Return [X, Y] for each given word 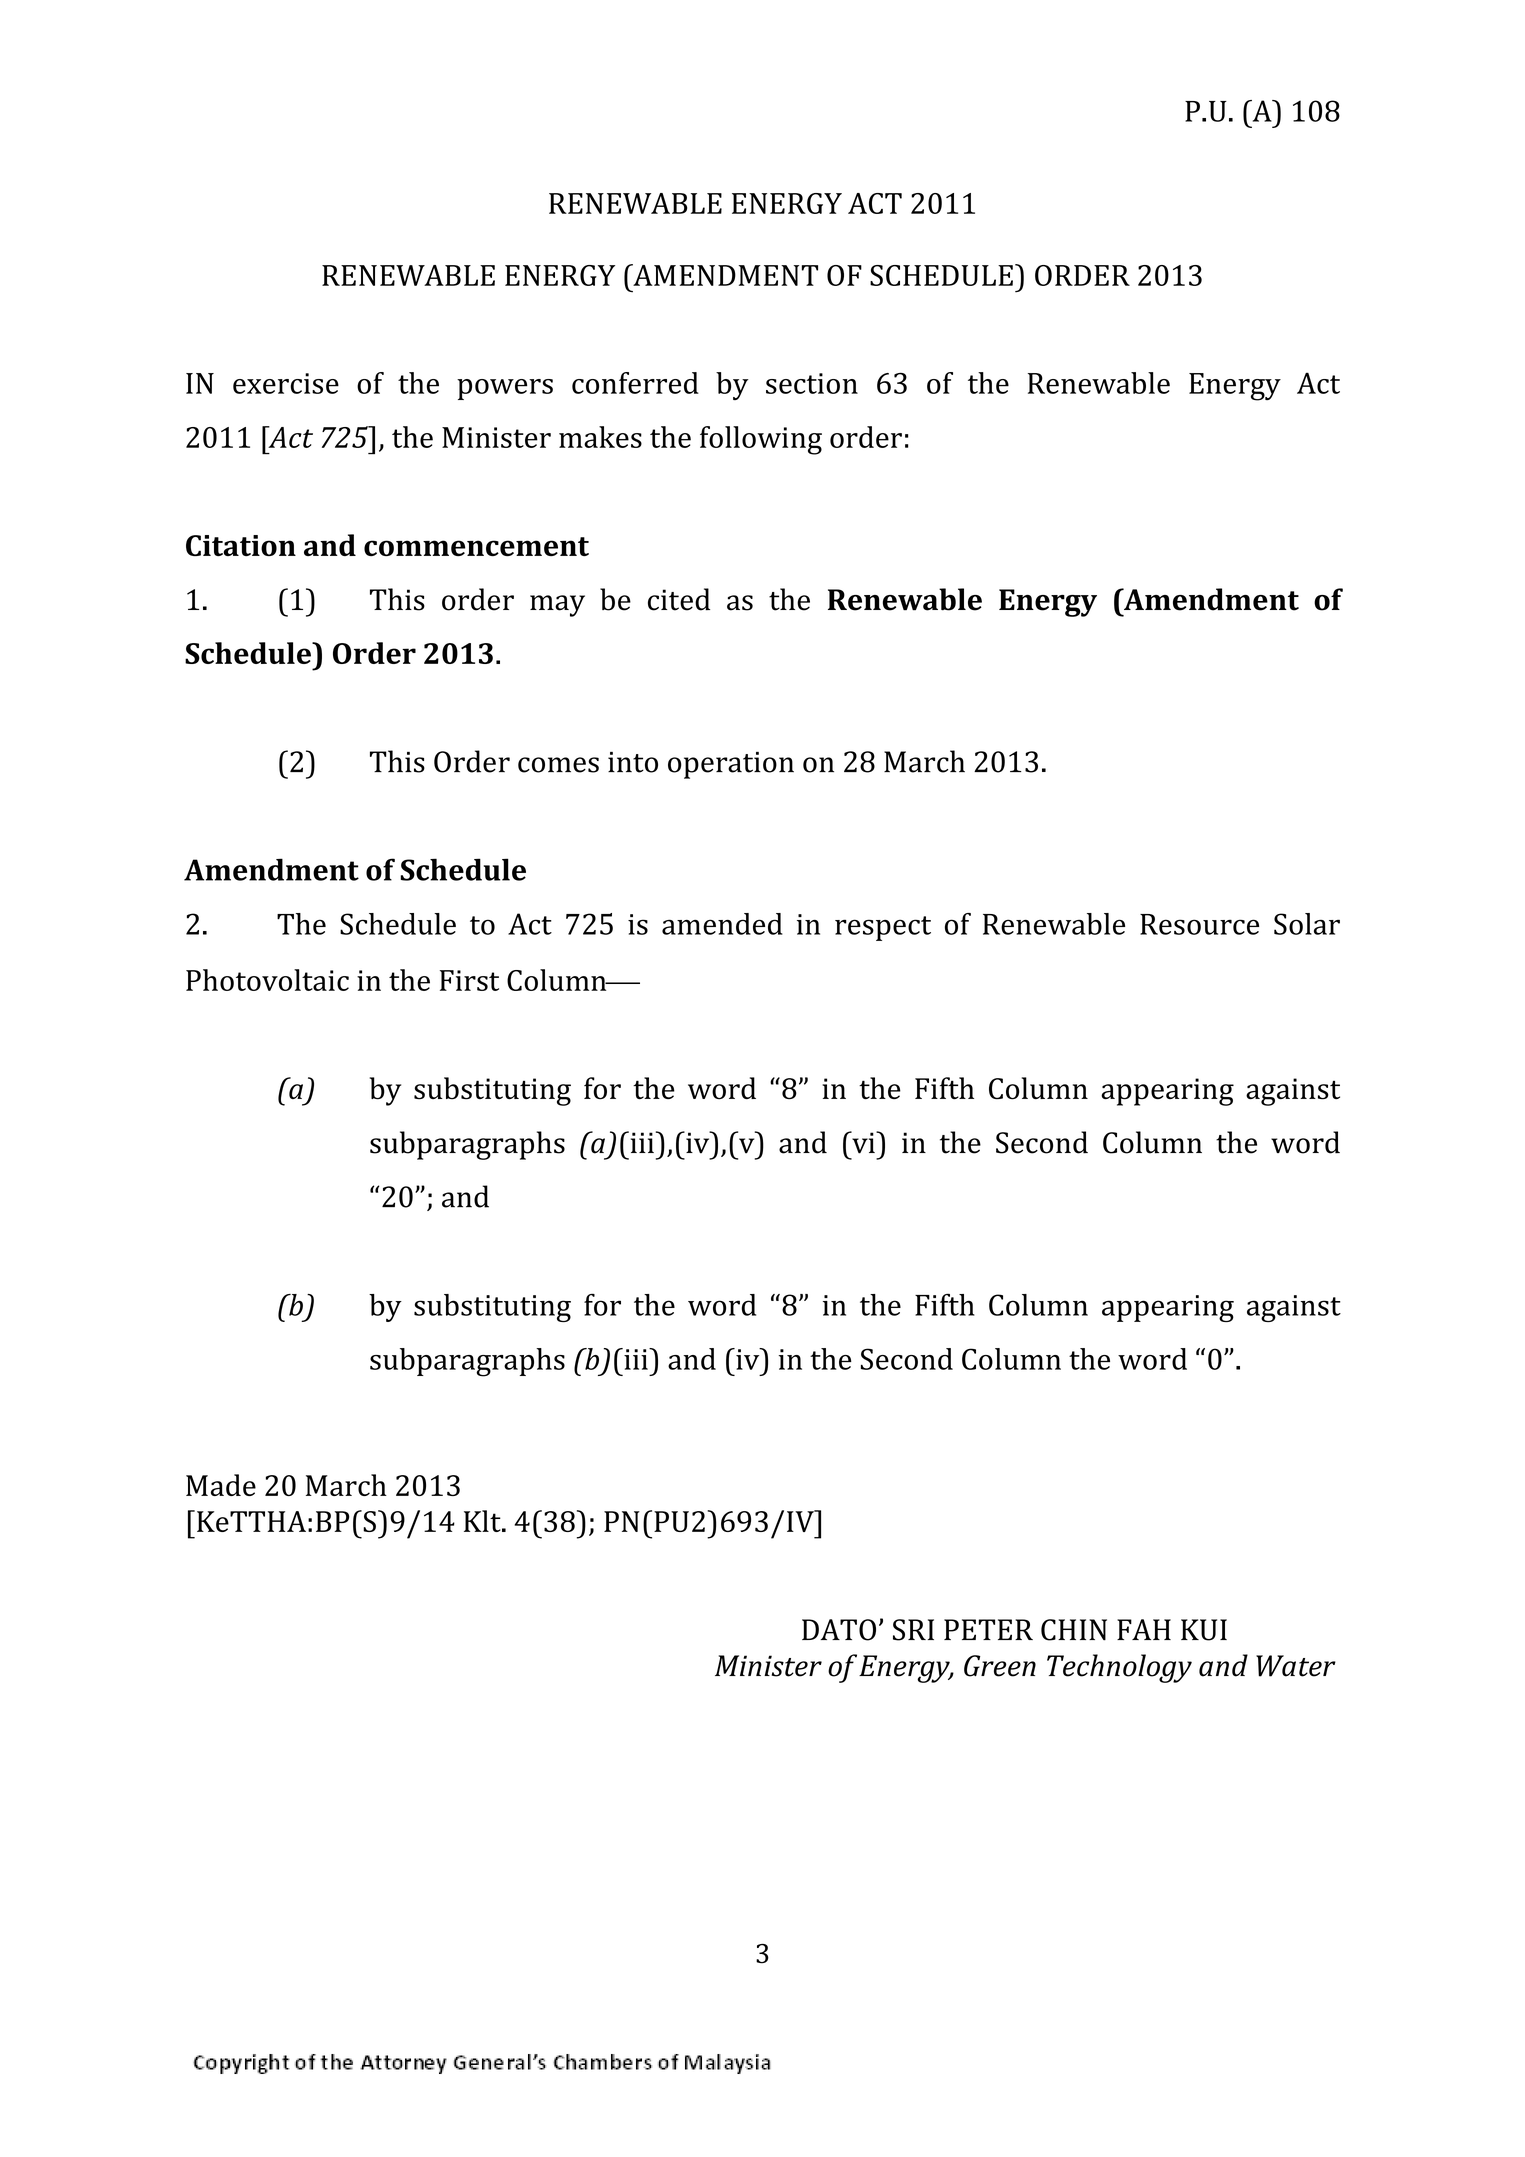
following [761, 440]
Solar [1307, 924]
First [469, 980]
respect [883, 928]
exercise [286, 383]
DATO [839, 1630]
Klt [483, 1521]
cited [679, 599]
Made [221, 1485]
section [812, 383]
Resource [1199, 924]
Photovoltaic [267, 980]
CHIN [1074, 1630]
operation [731, 765]
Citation [241, 545]
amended [722, 924]
